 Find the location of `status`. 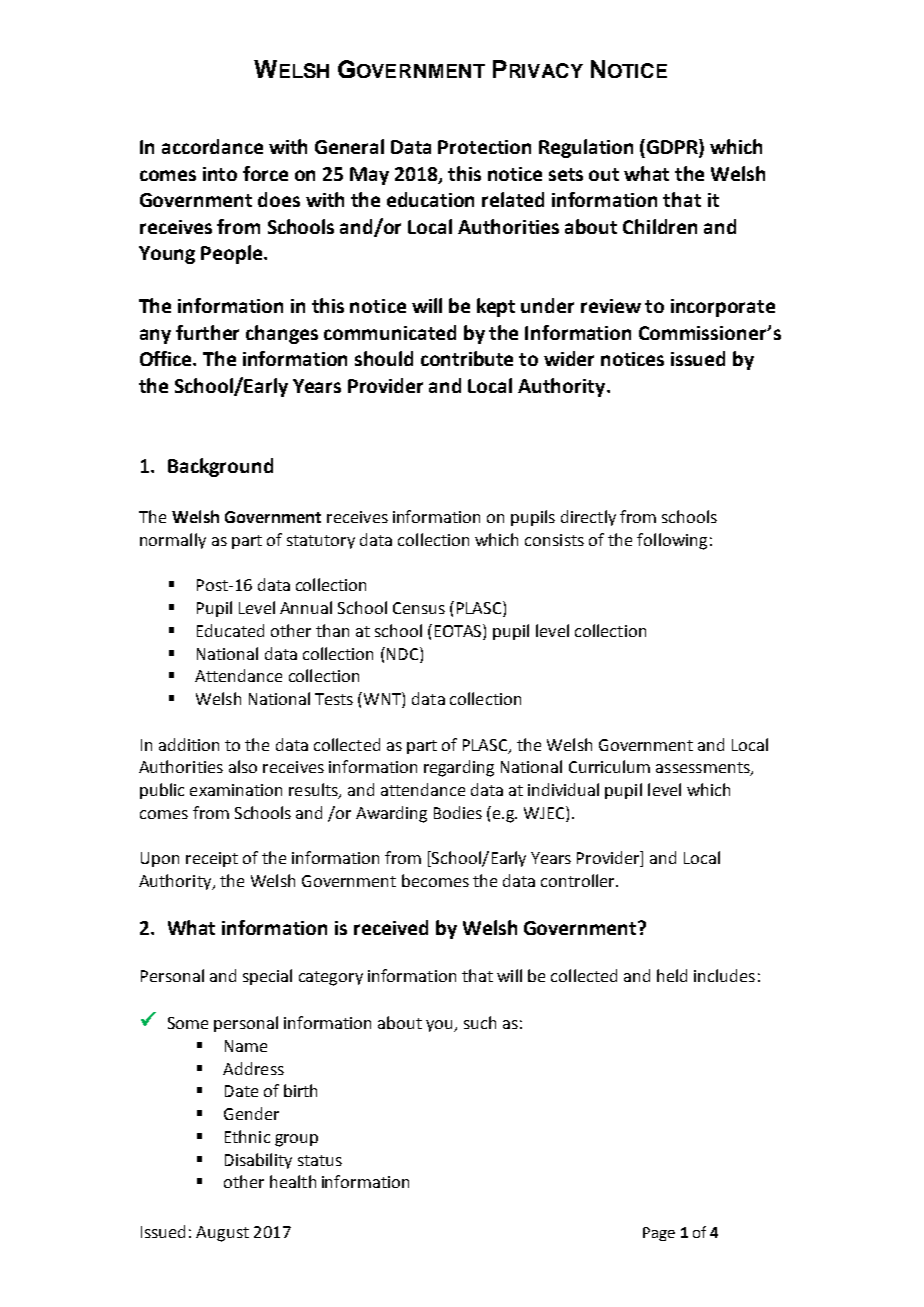

status is located at coordinates (320, 1160).
